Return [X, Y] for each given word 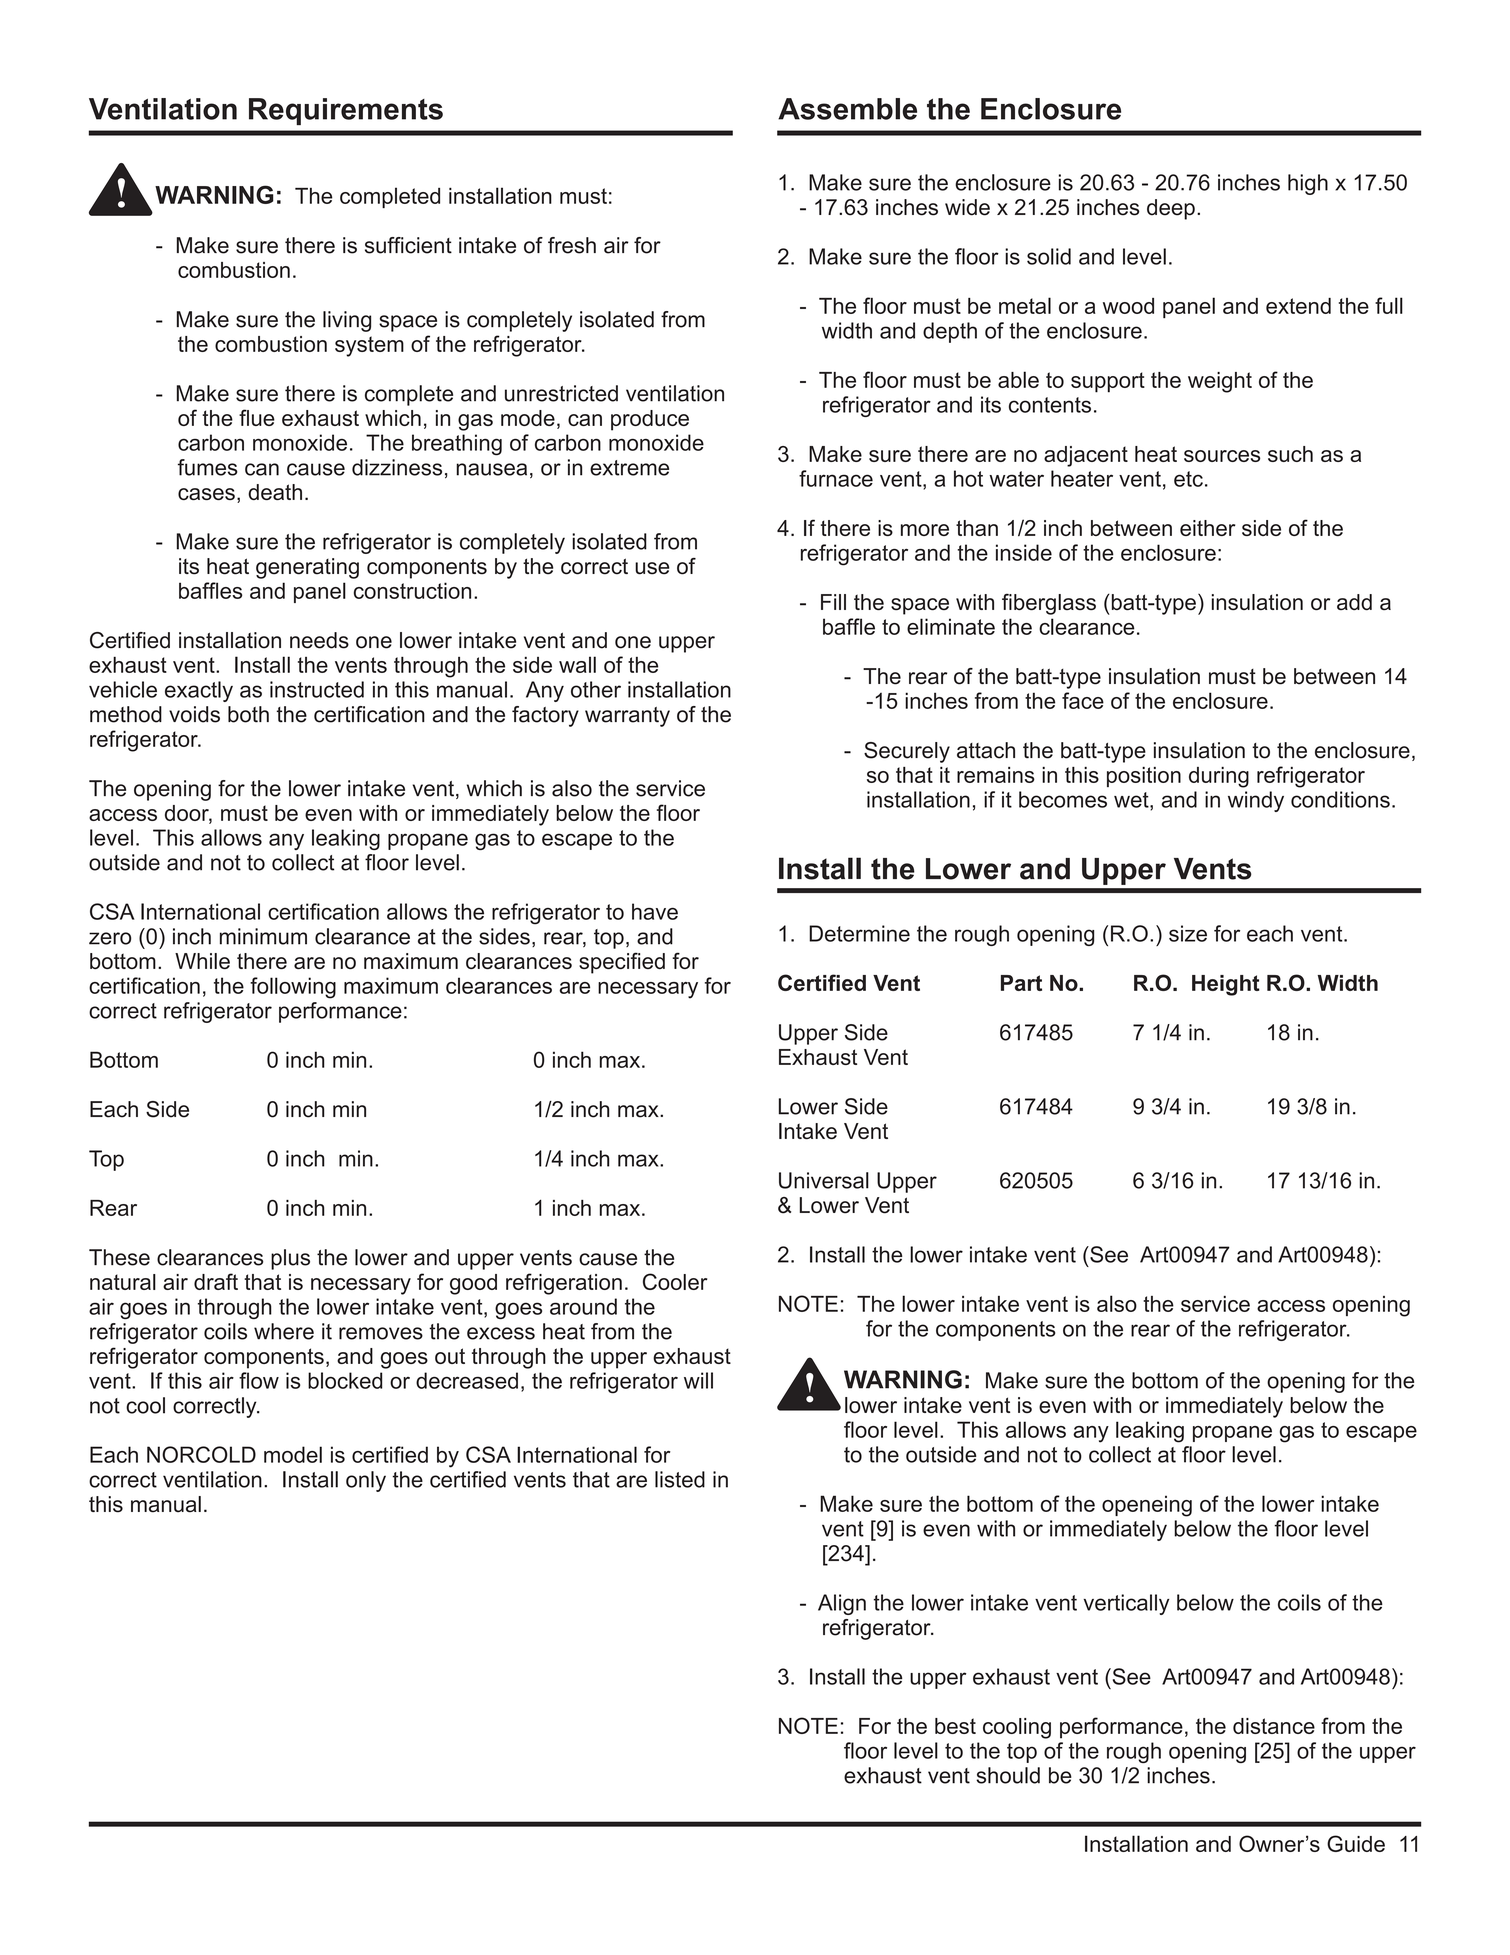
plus [290, 1259]
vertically [1126, 1604]
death [275, 492]
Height [1226, 985]
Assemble [847, 109]
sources [1222, 456]
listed [680, 1479]
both [248, 714]
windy [1256, 801]
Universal [824, 1180]
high [1308, 184]
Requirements [346, 111]
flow [259, 1380]
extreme [629, 468]
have [655, 911]
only [366, 1481]
